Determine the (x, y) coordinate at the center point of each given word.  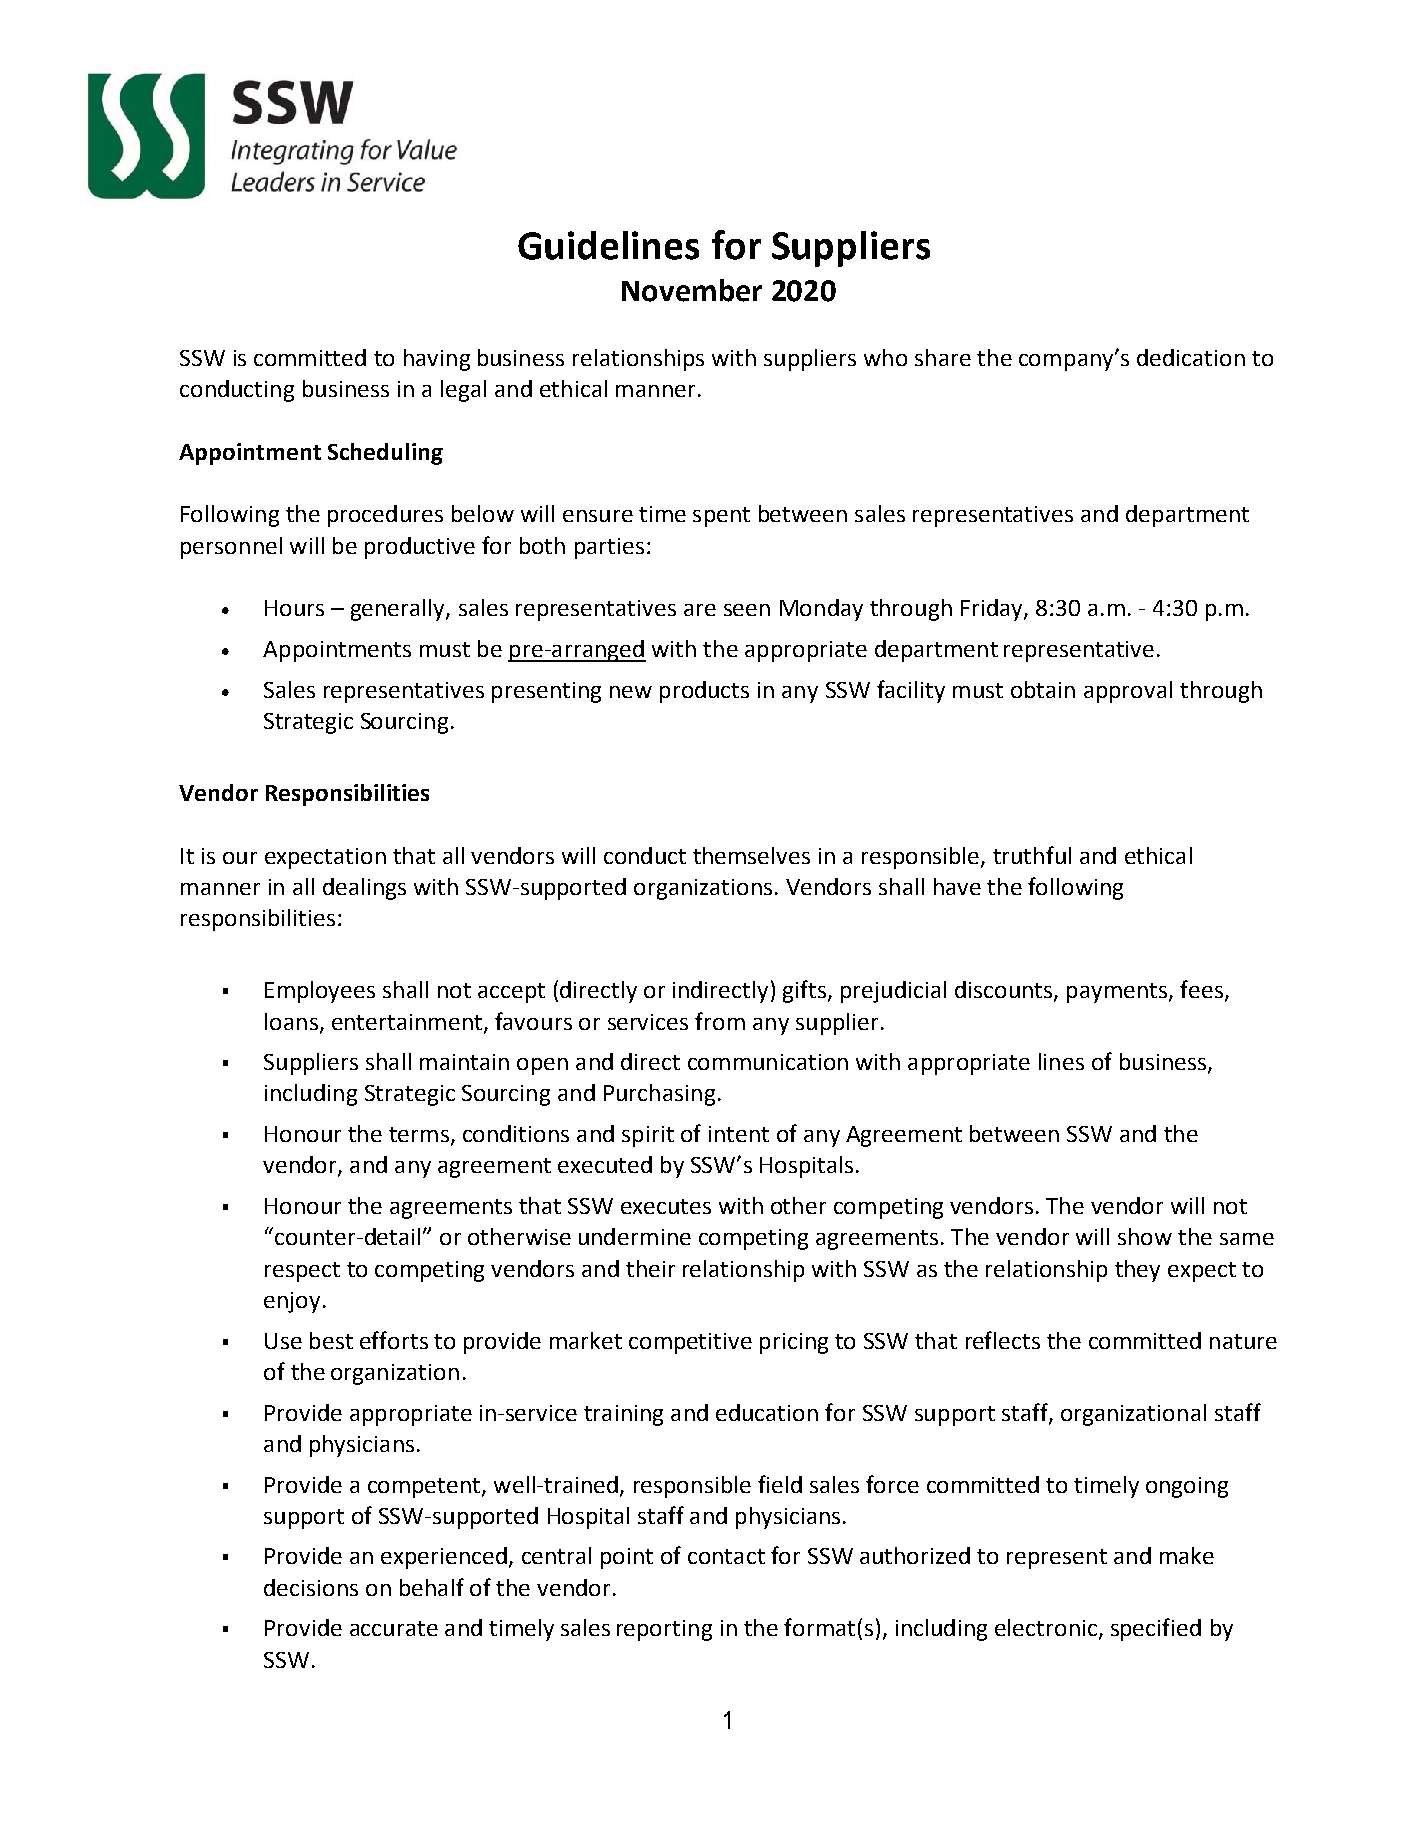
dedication (1191, 357)
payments (1117, 993)
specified (1156, 1629)
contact (726, 1556)
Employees (320, 992)
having (437, 360)
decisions (311, 1587)
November (692, 290)
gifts (804, 991)
